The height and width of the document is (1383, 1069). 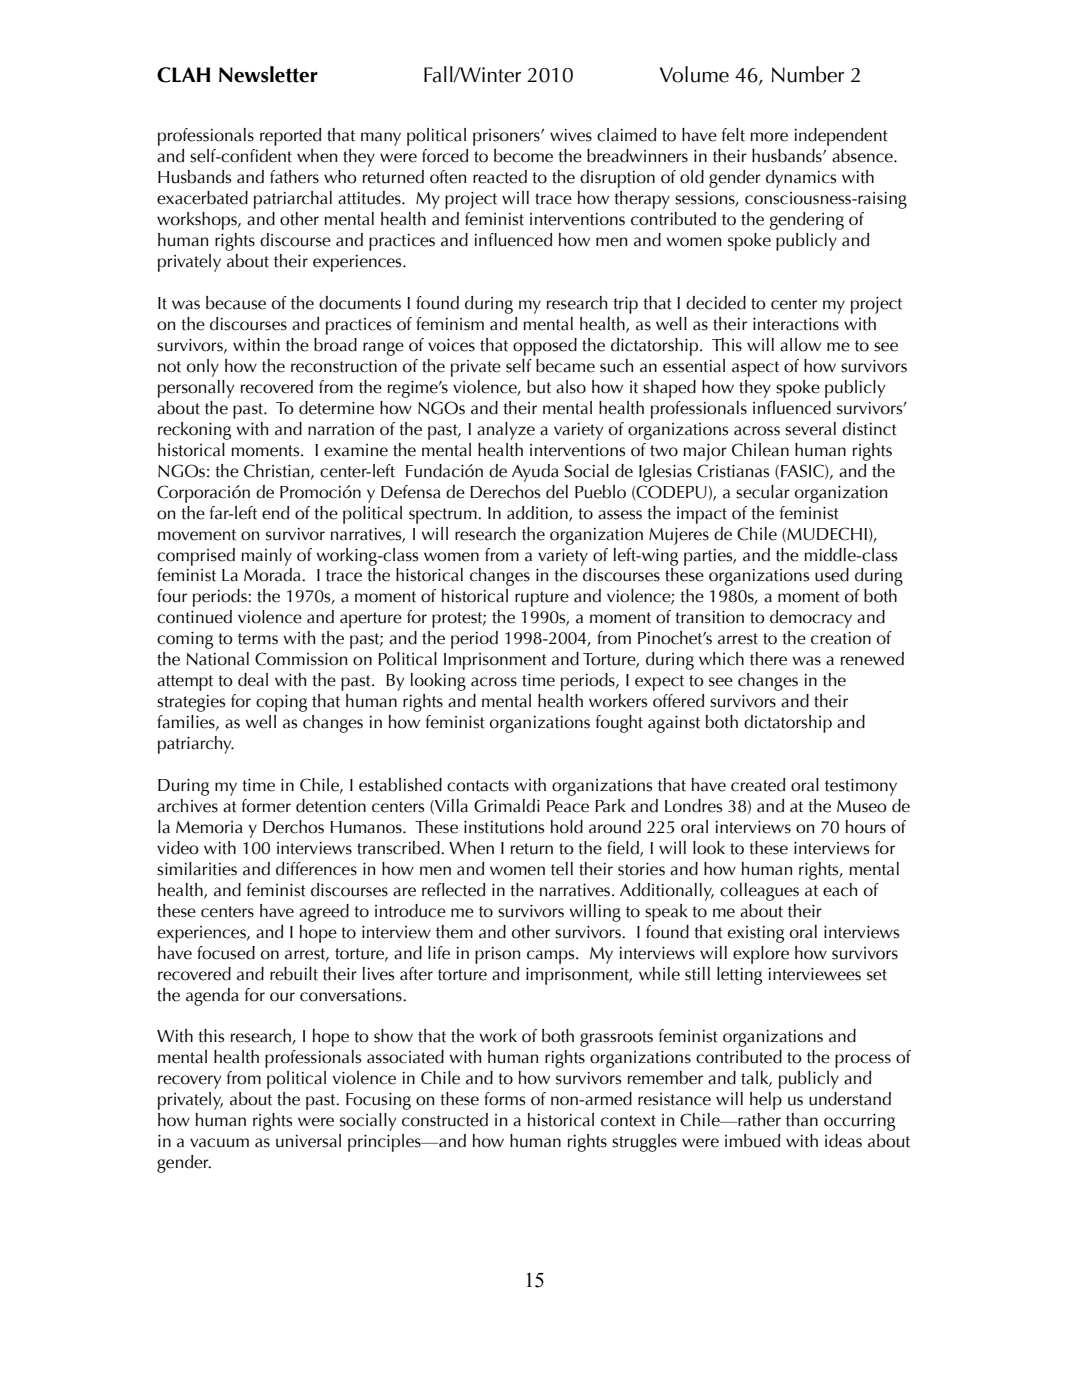 I want to click on several, so click(x=810, y=429).
